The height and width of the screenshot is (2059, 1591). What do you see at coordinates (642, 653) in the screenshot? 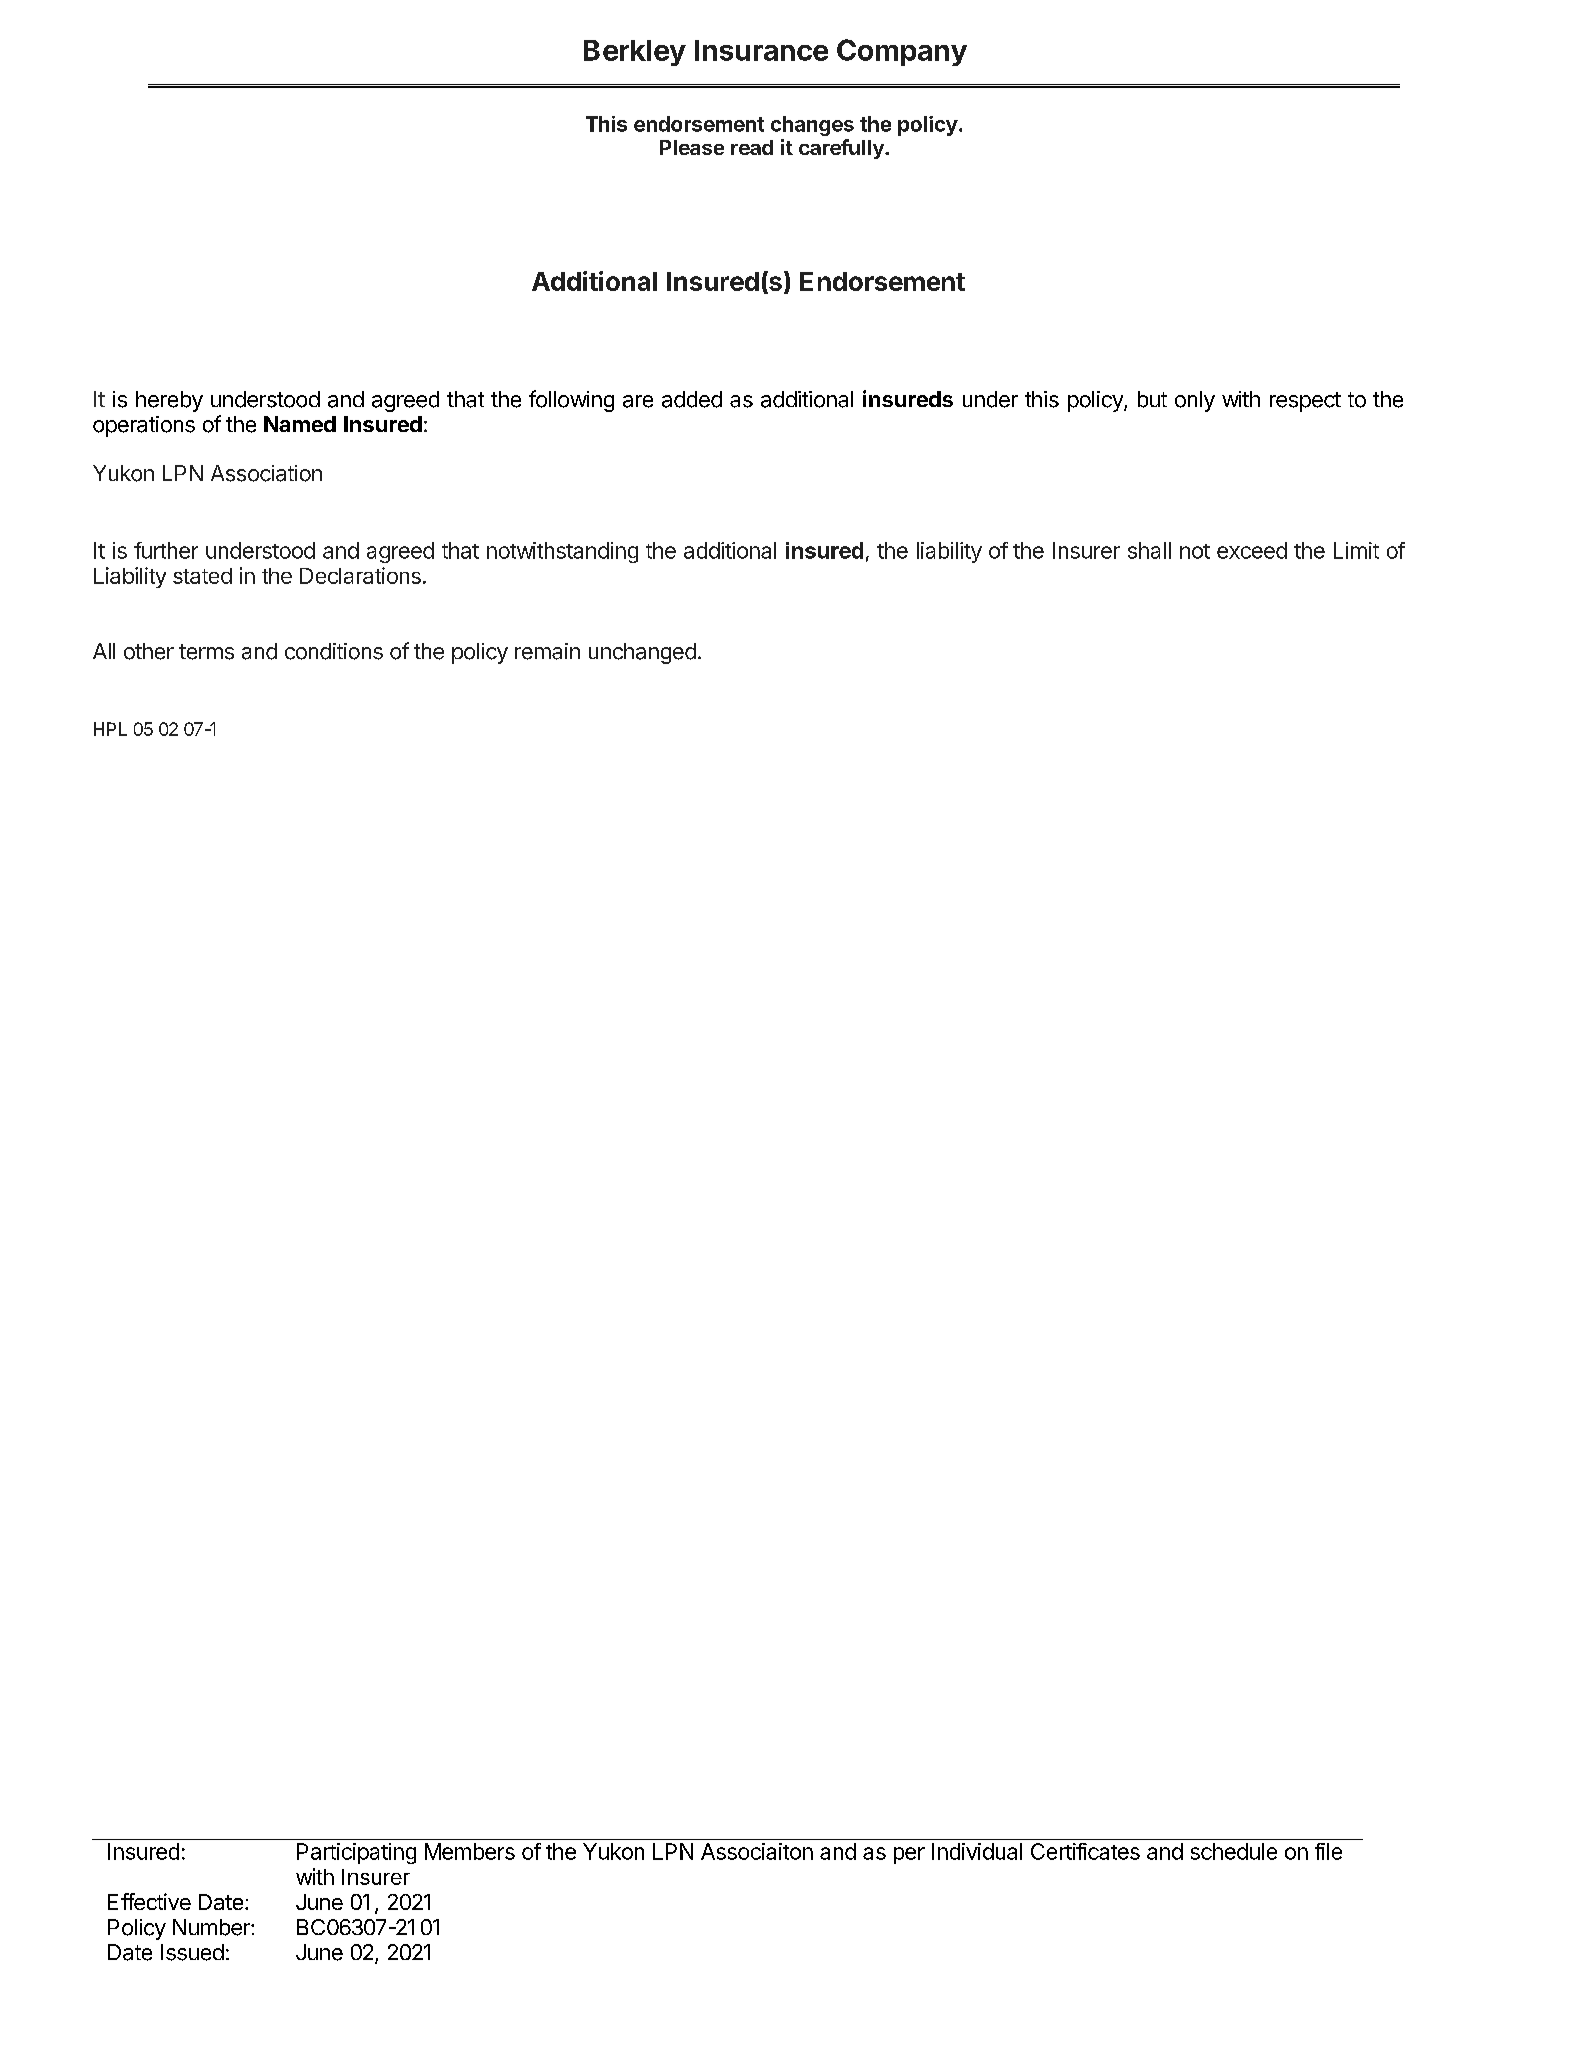
I see `unchanged` at bounding box center [642, 653].
